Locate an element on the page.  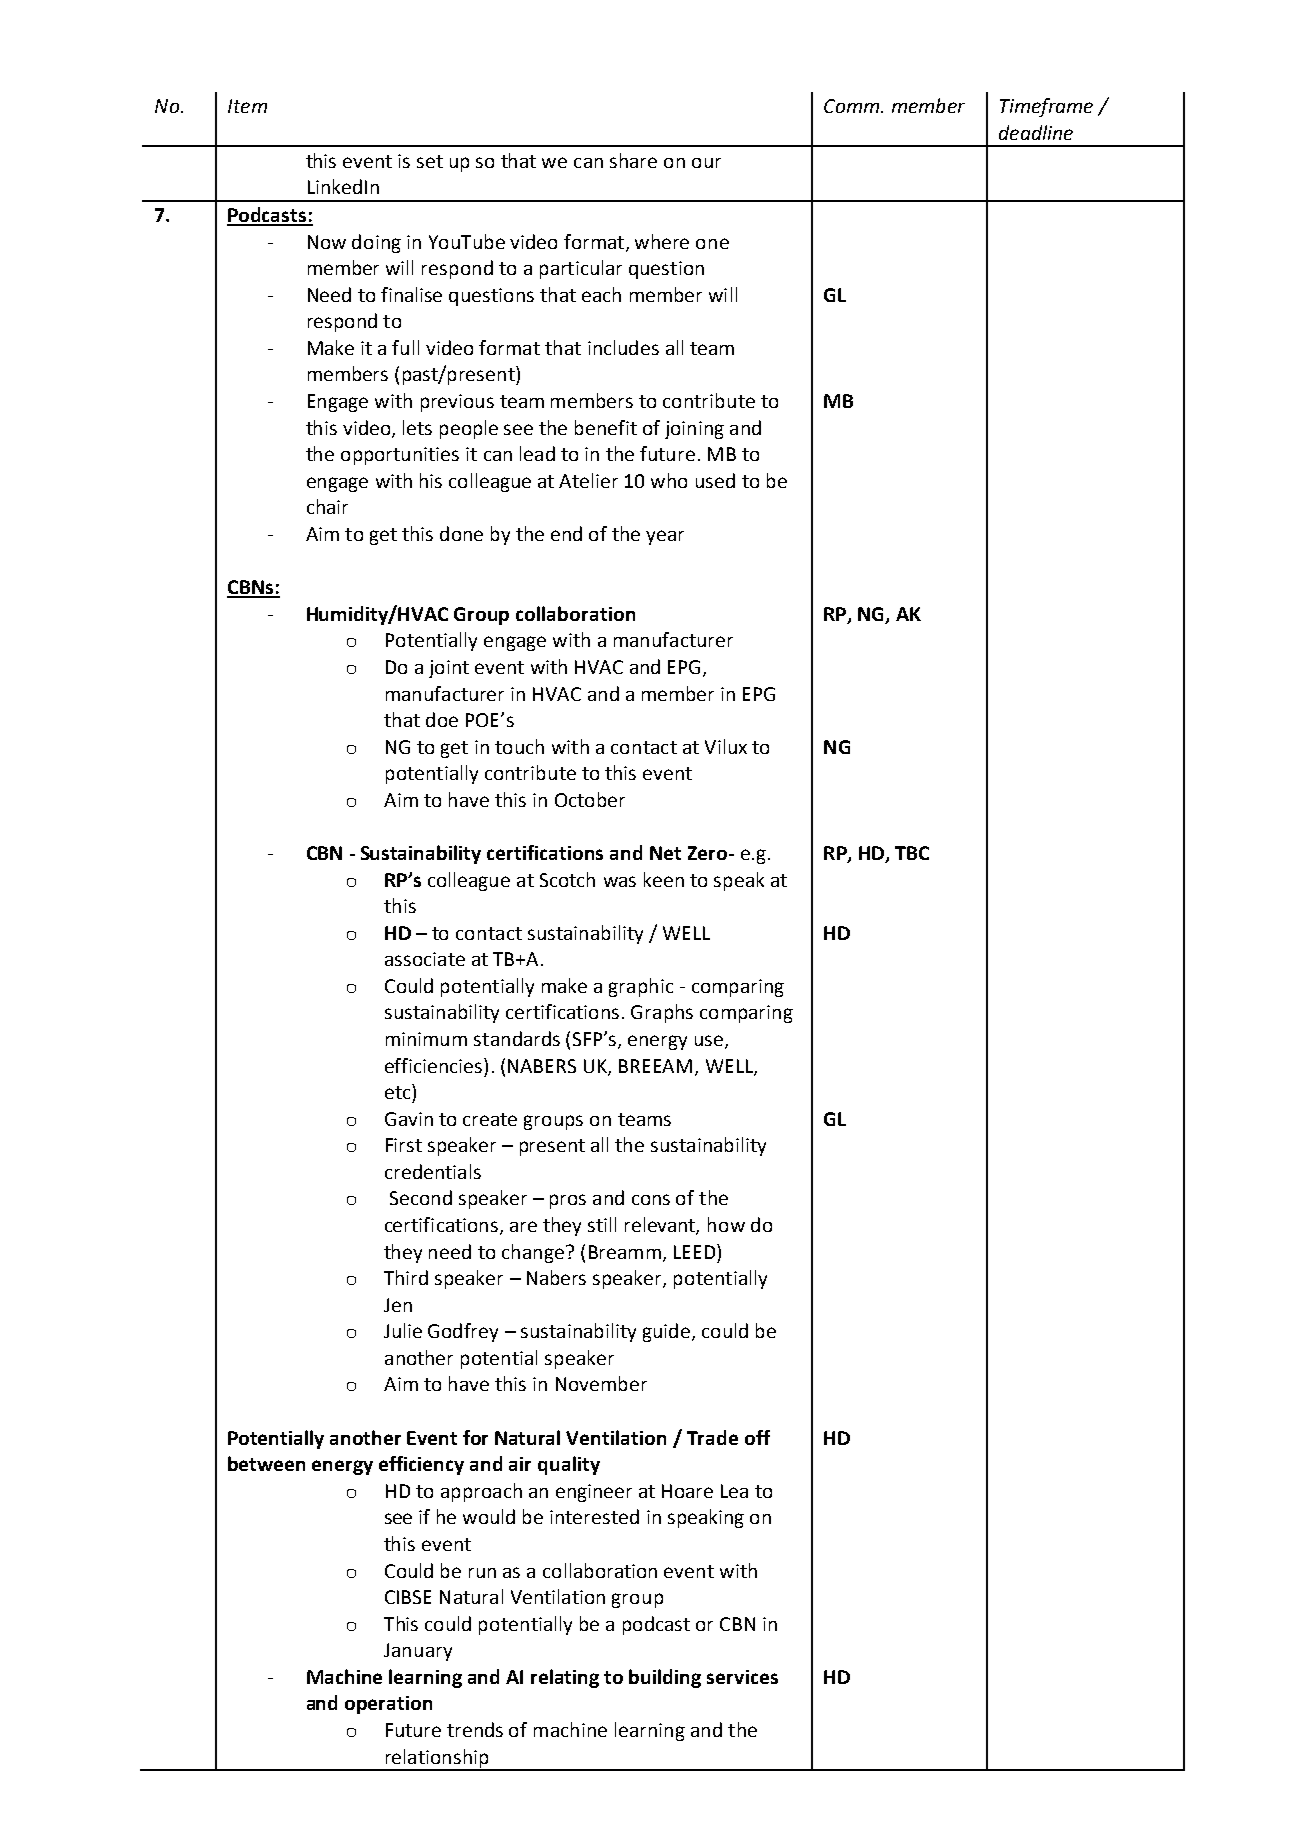
building is located at coordinates (665, 1678).
